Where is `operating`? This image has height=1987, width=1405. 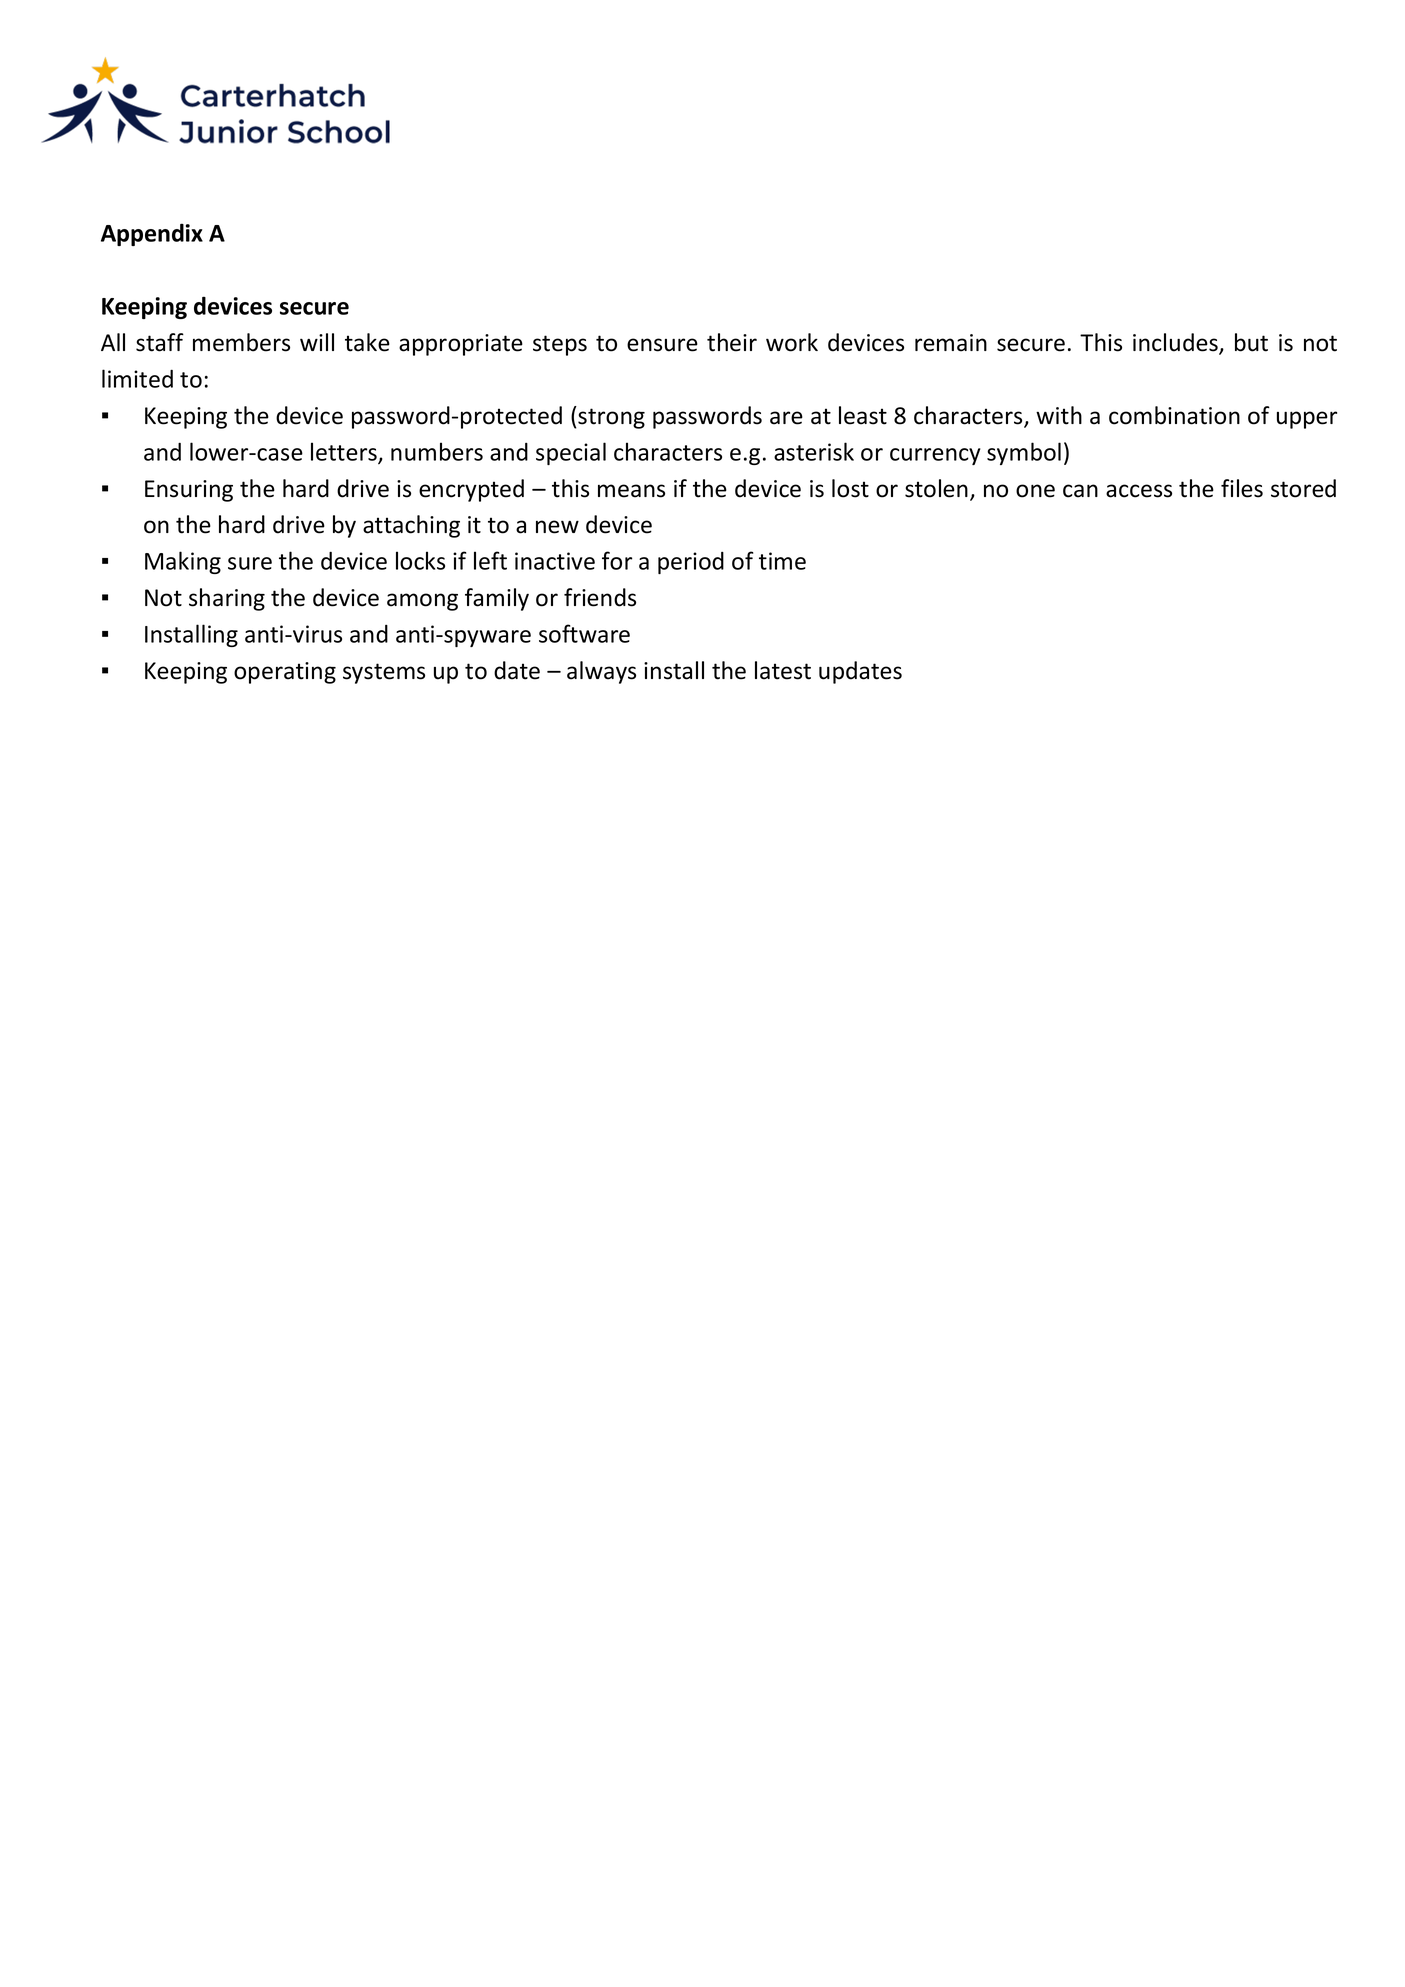
operating is located at coordinates (285, 673).
